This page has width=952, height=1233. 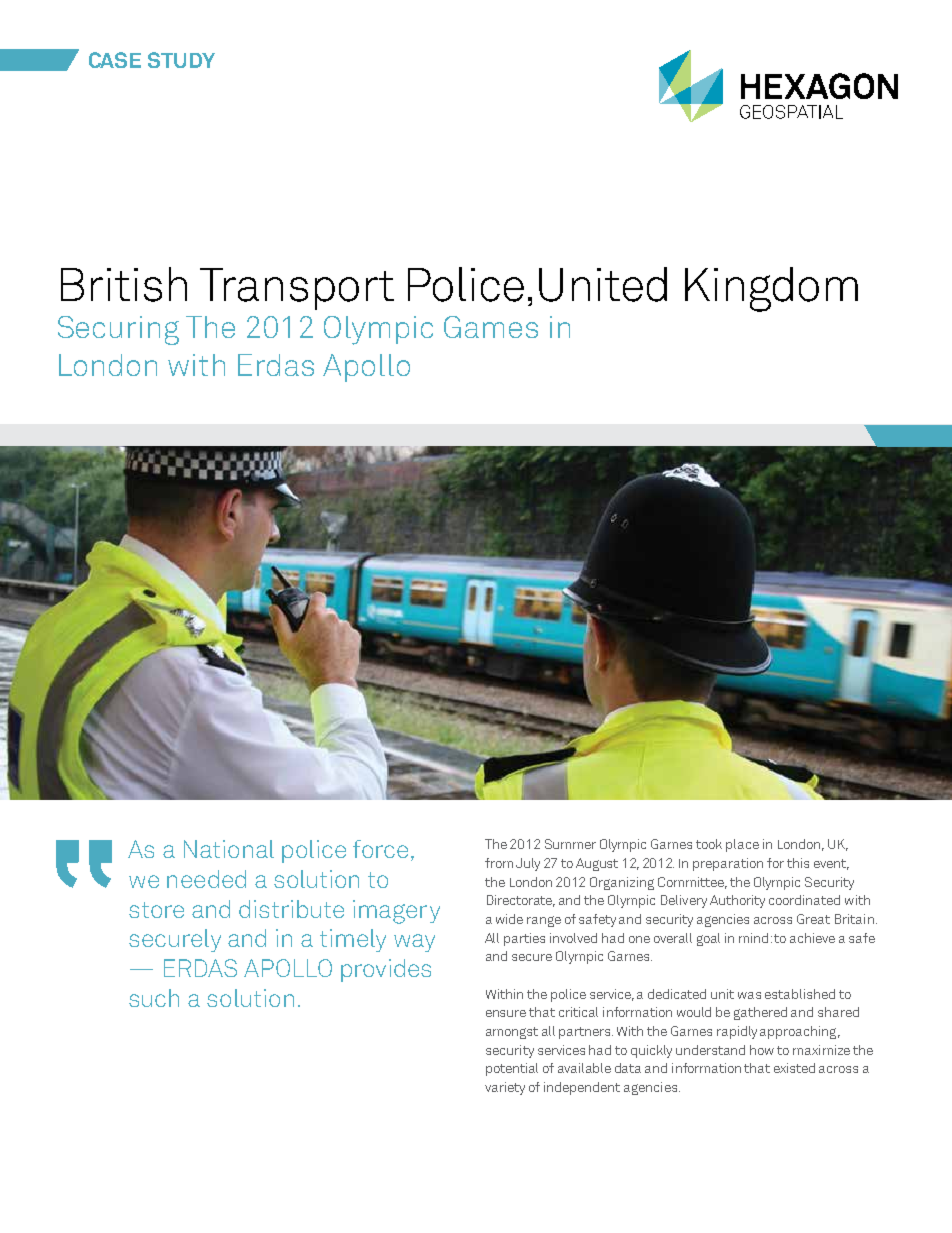 What do you see at coordinates (229, 849) in the page?
I see `National` at bounding box center [229, 849].
